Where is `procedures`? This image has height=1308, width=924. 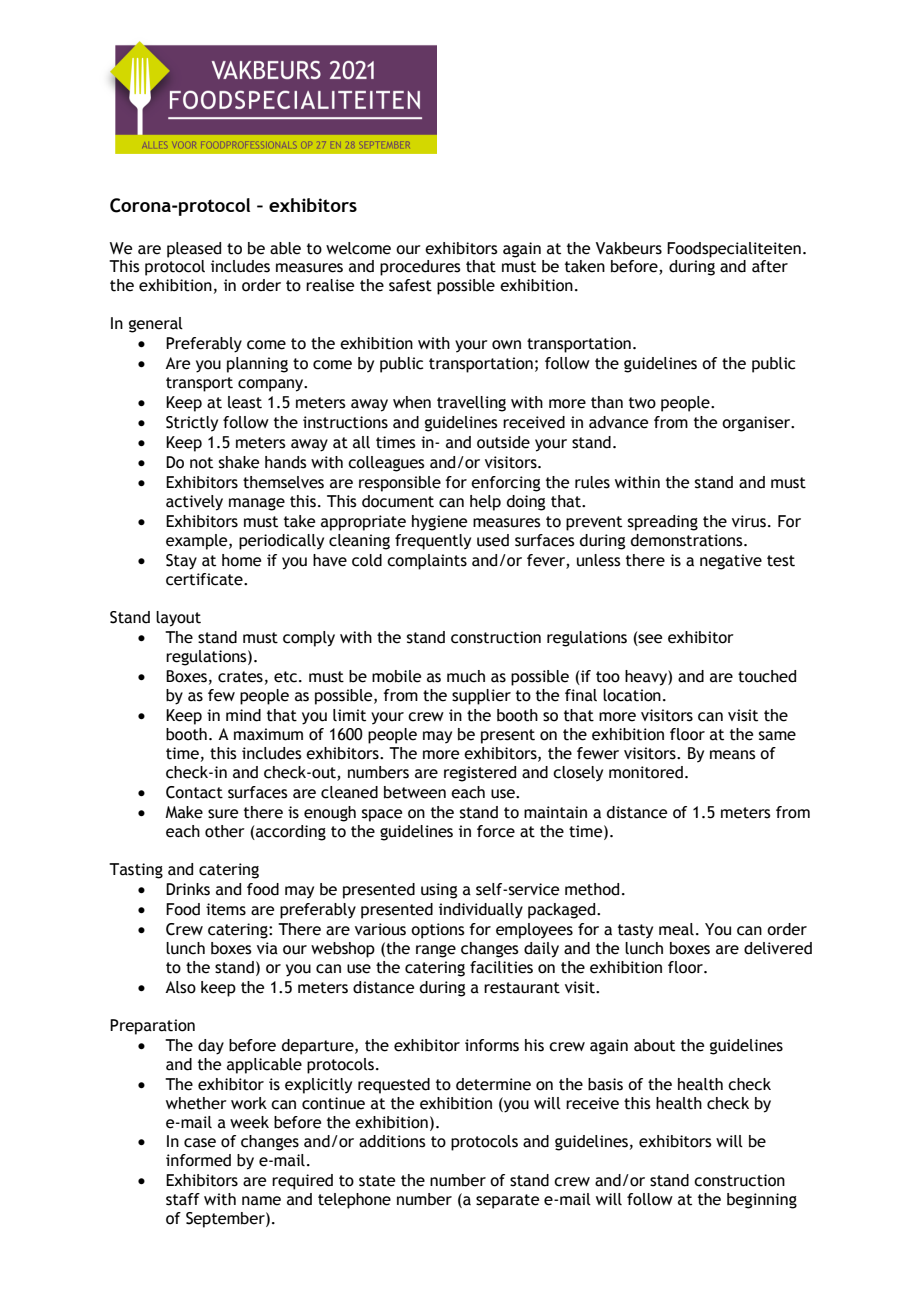
procedures is located at coordinates (420, 268).
